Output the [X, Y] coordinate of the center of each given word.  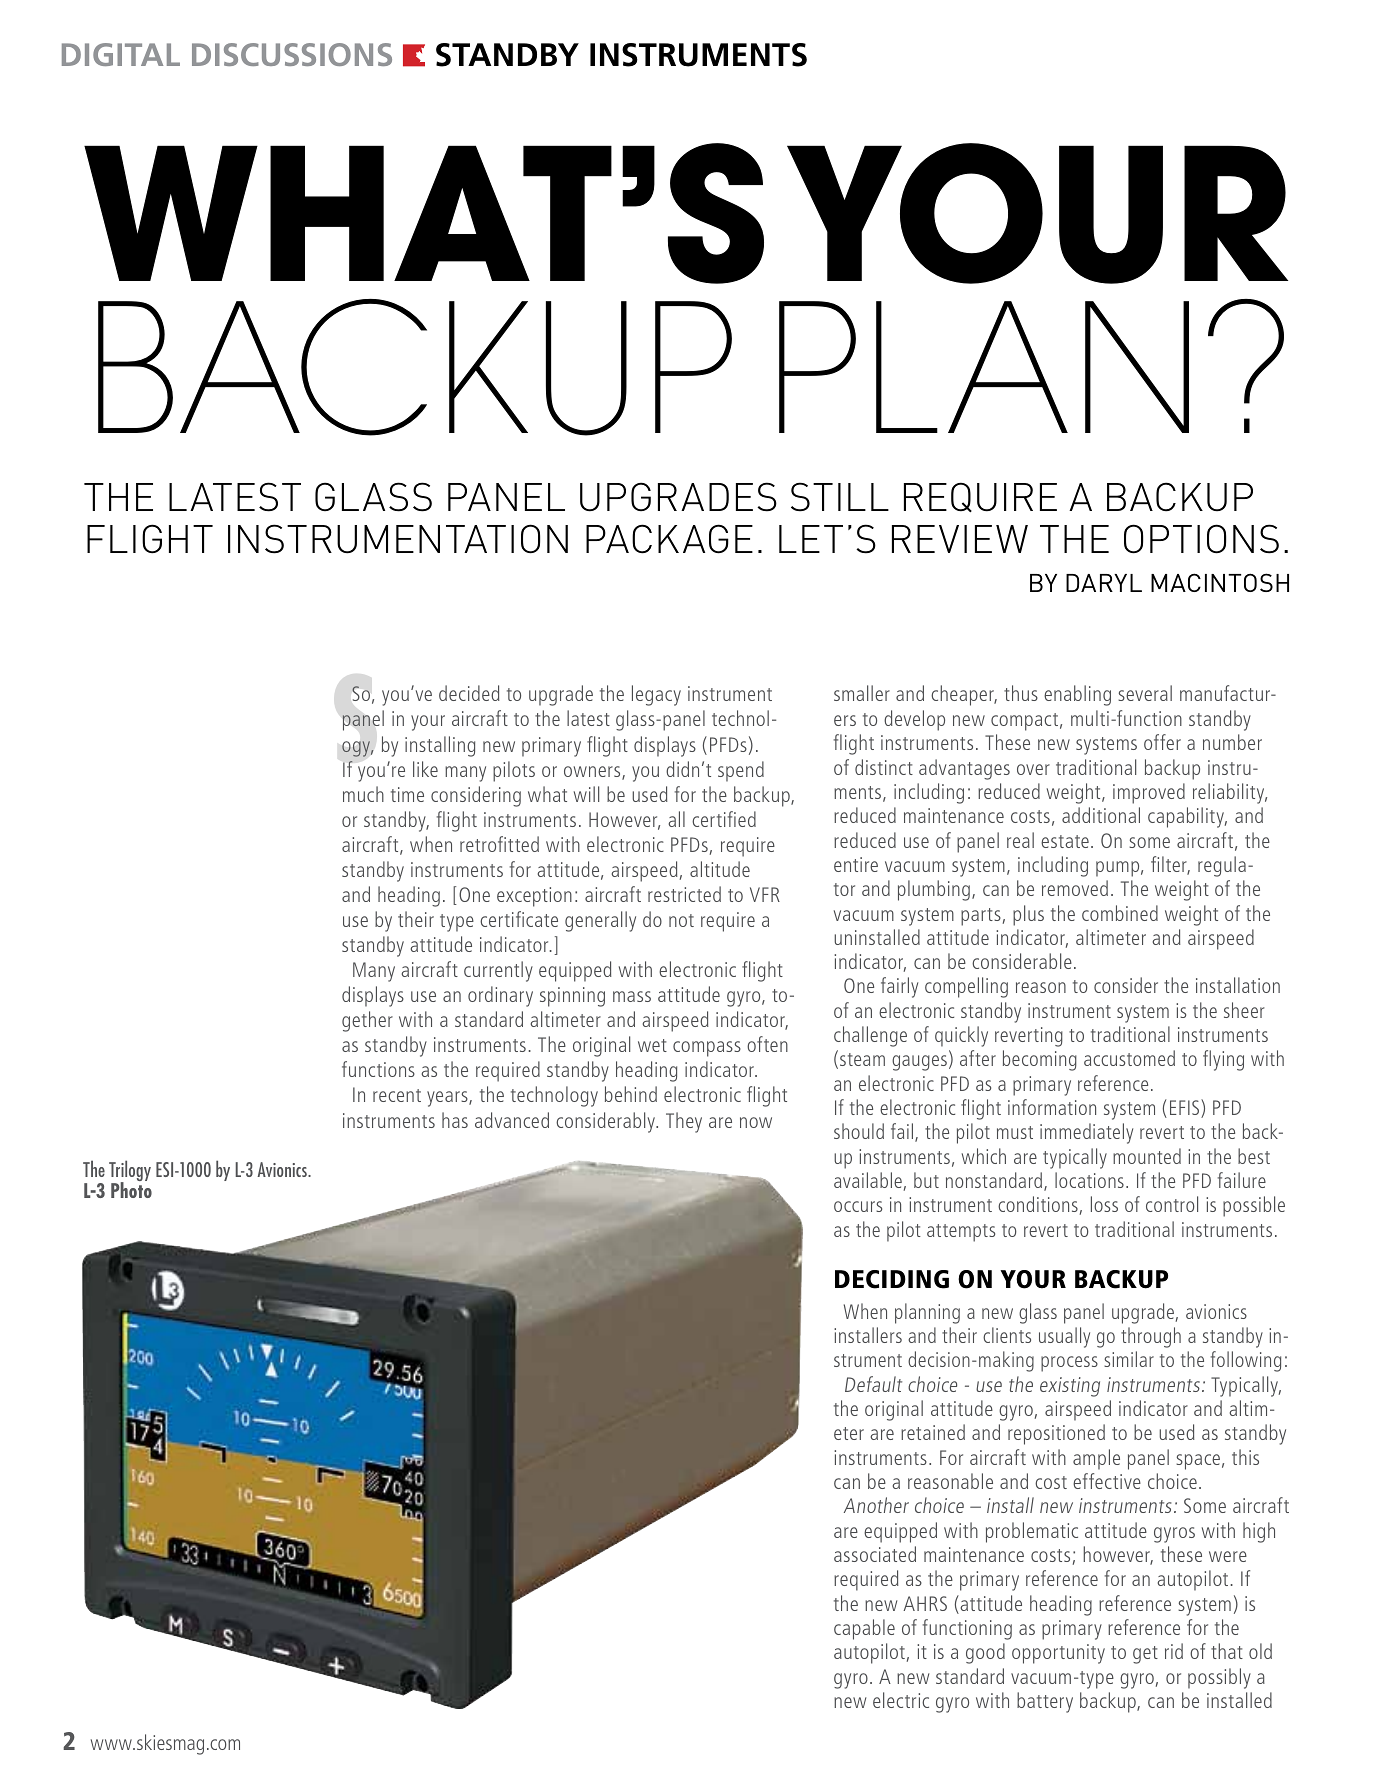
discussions [292, 54]
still [840, 497]
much [363, 794]
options [1201, 539]
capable [864, 1629]
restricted [684, 894]
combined [1120, 913]
